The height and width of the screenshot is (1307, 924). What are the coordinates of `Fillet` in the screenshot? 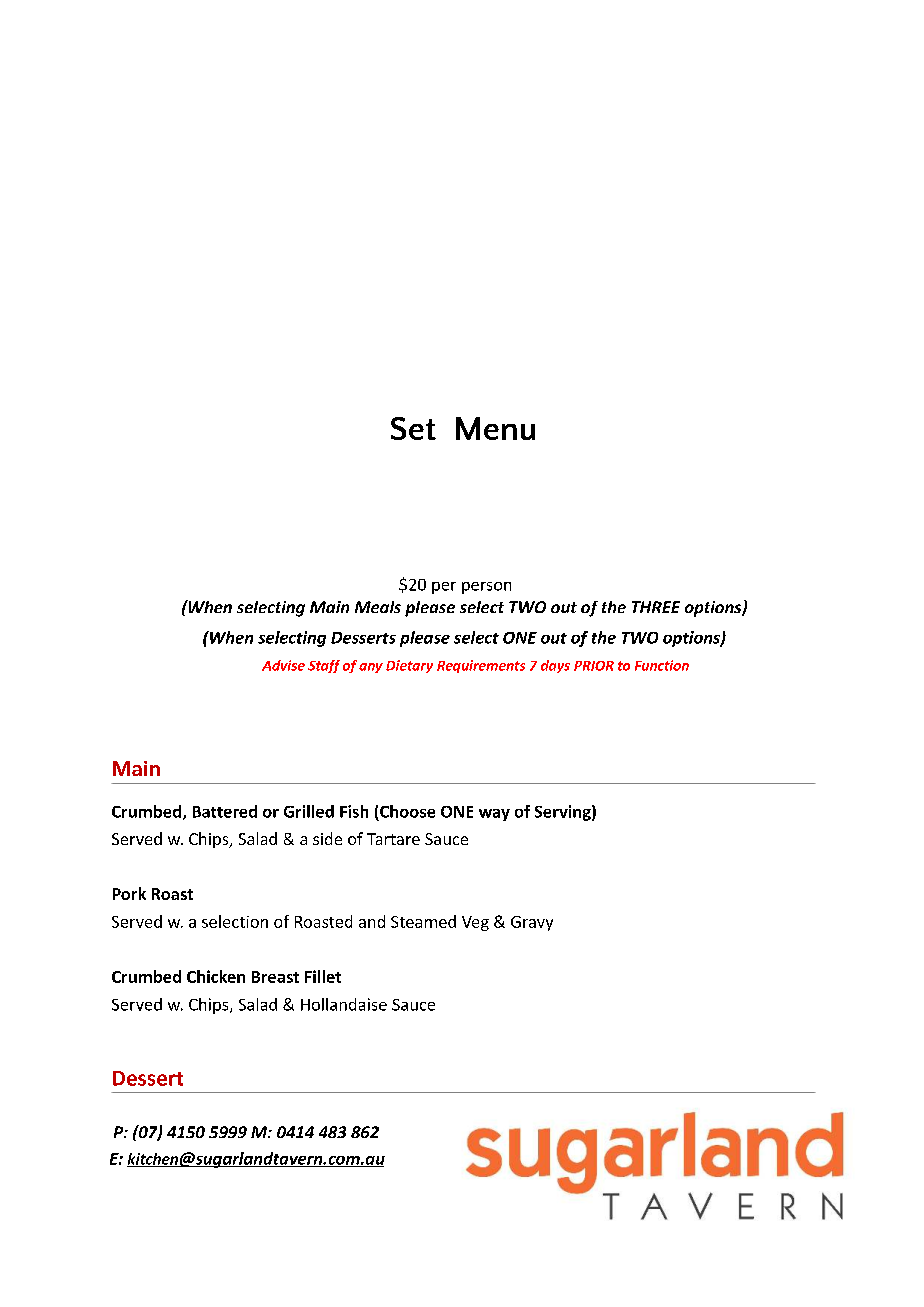 It's located at (323, 976).
